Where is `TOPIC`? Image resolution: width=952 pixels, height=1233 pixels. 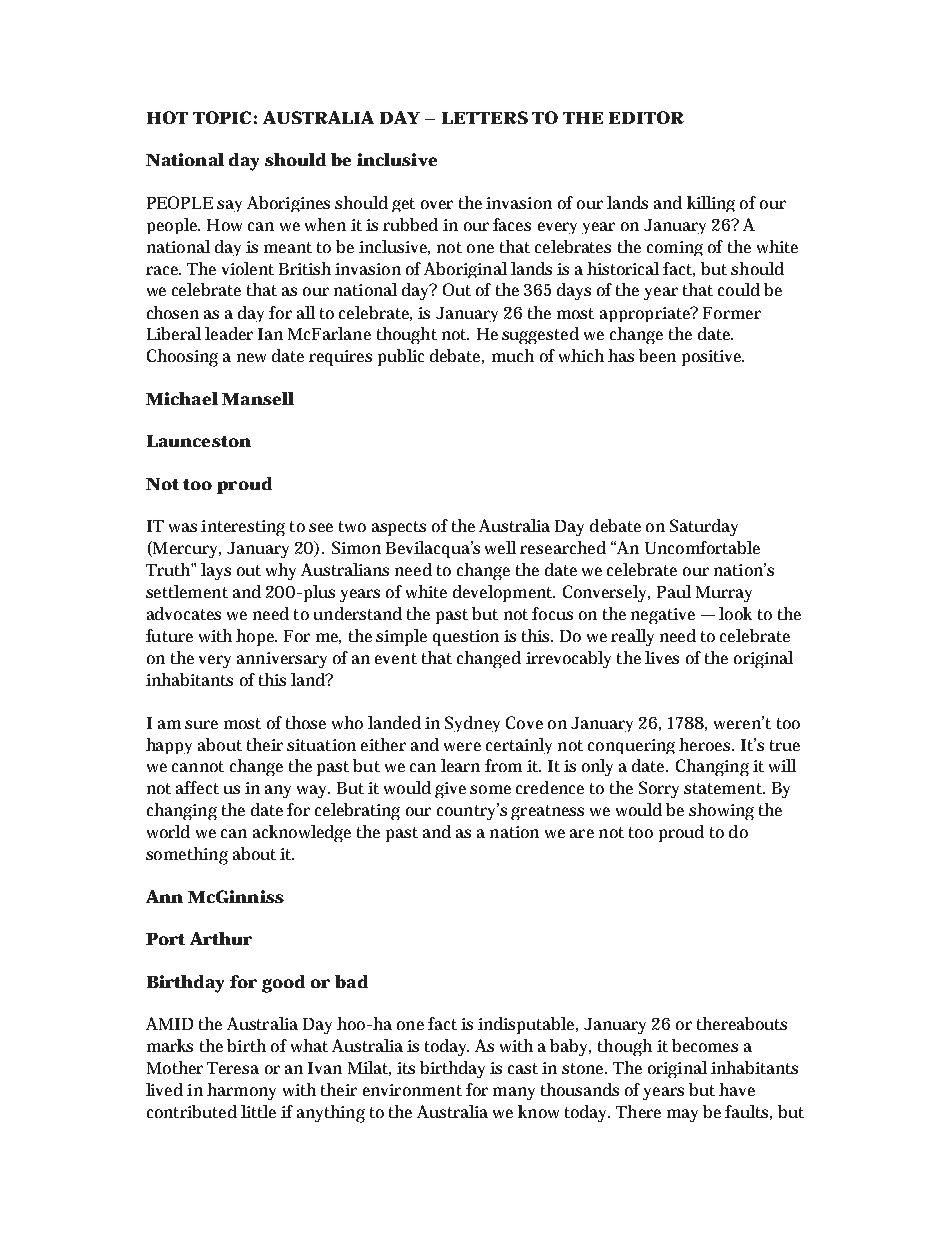 TOPIC is located at coordinates (222, 117).
